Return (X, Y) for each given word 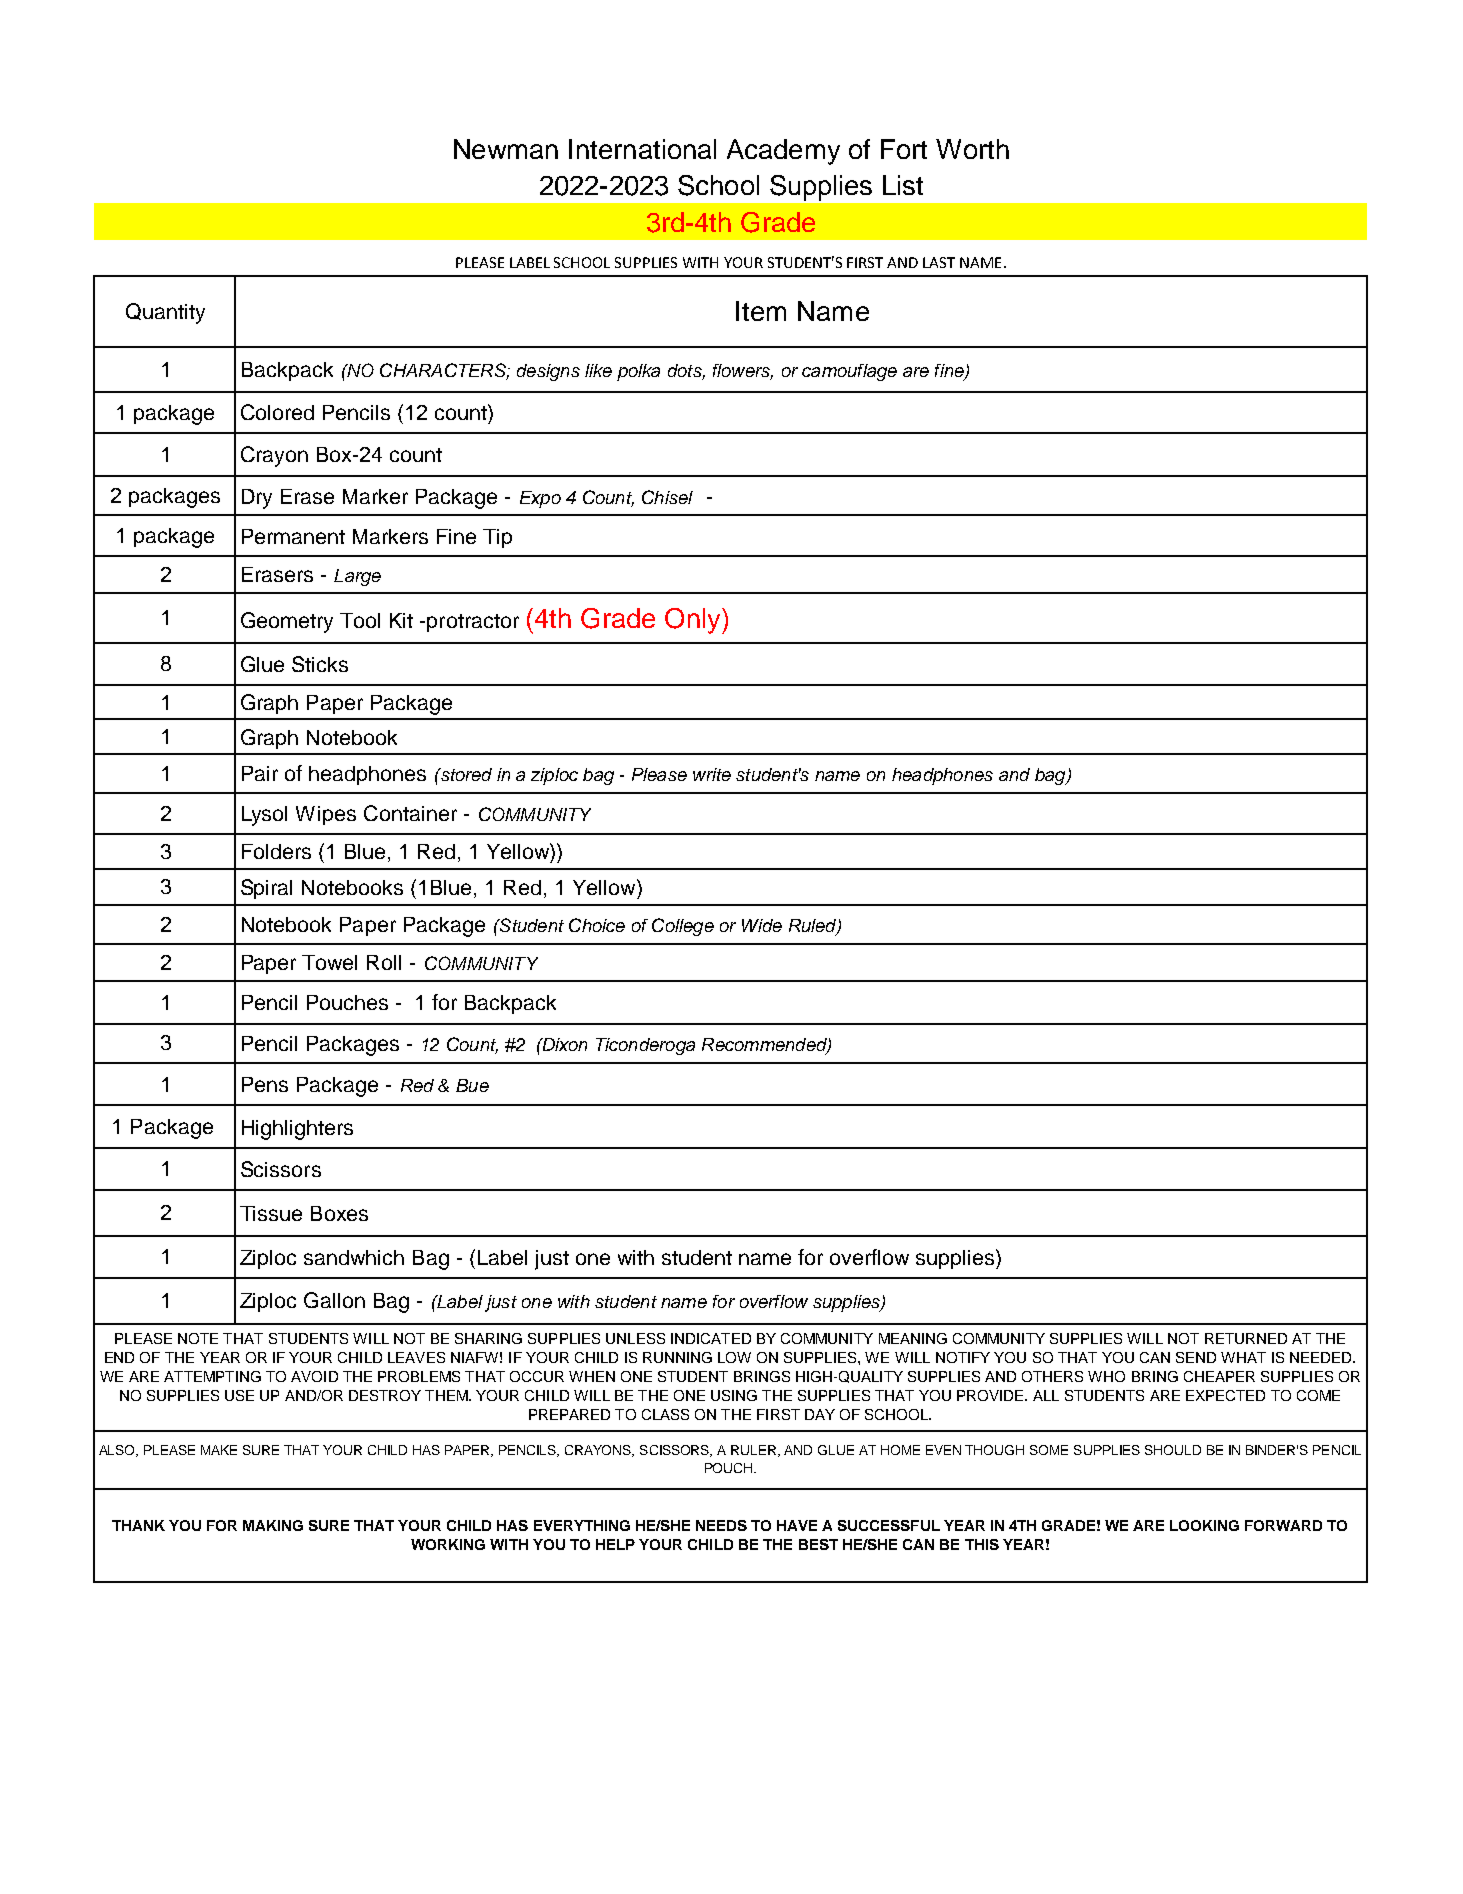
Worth (972, 149)
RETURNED (1246, 1338)
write (712, 774)
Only (694, 621)
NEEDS (721, 1525)
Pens (265, 1084)
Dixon (563, 1044)
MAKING (273, 1525)
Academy (783, 152)
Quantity (165, 313)
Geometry (287, 622)
